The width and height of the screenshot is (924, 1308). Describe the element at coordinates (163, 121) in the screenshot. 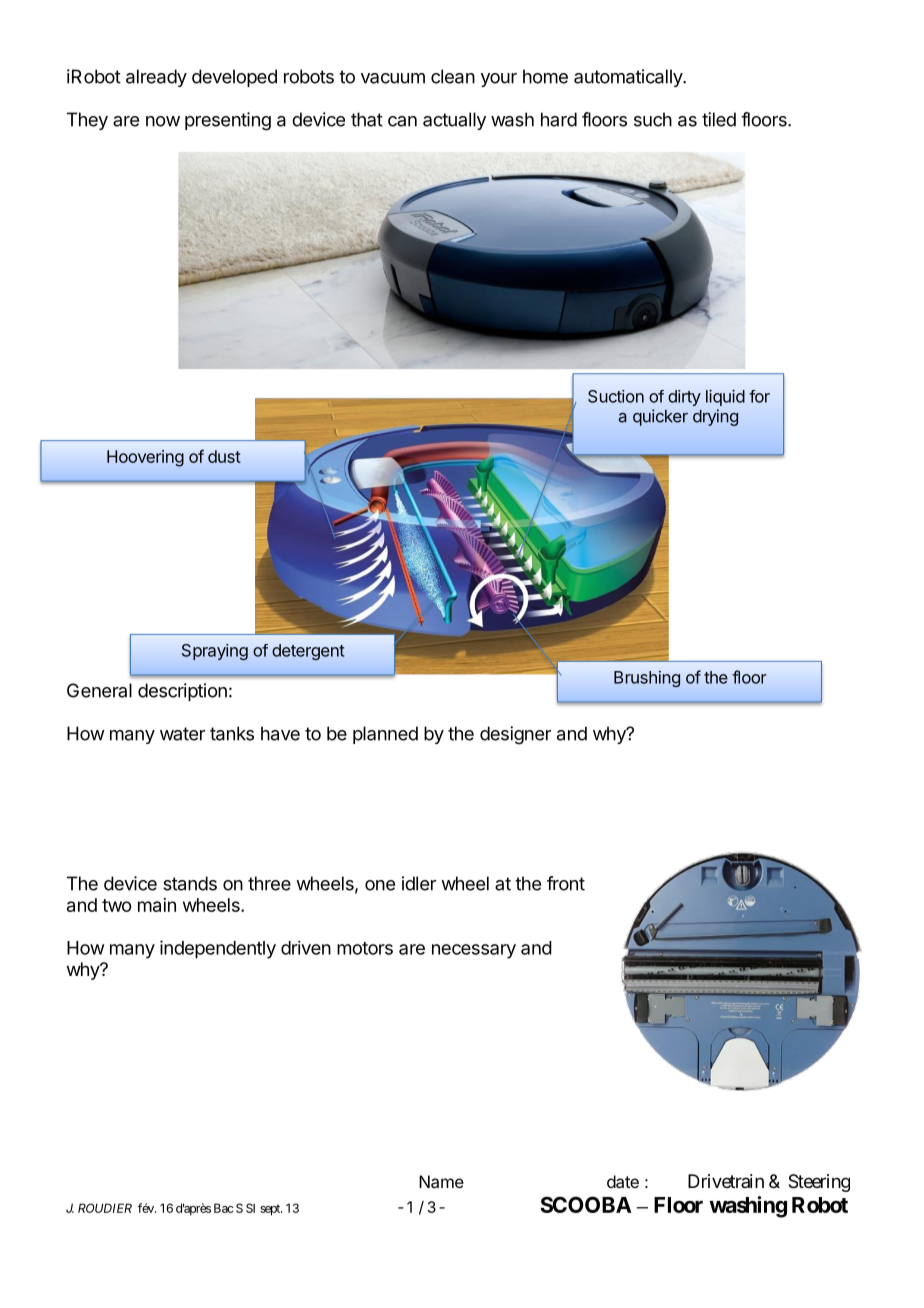

I see `now` at that location.
